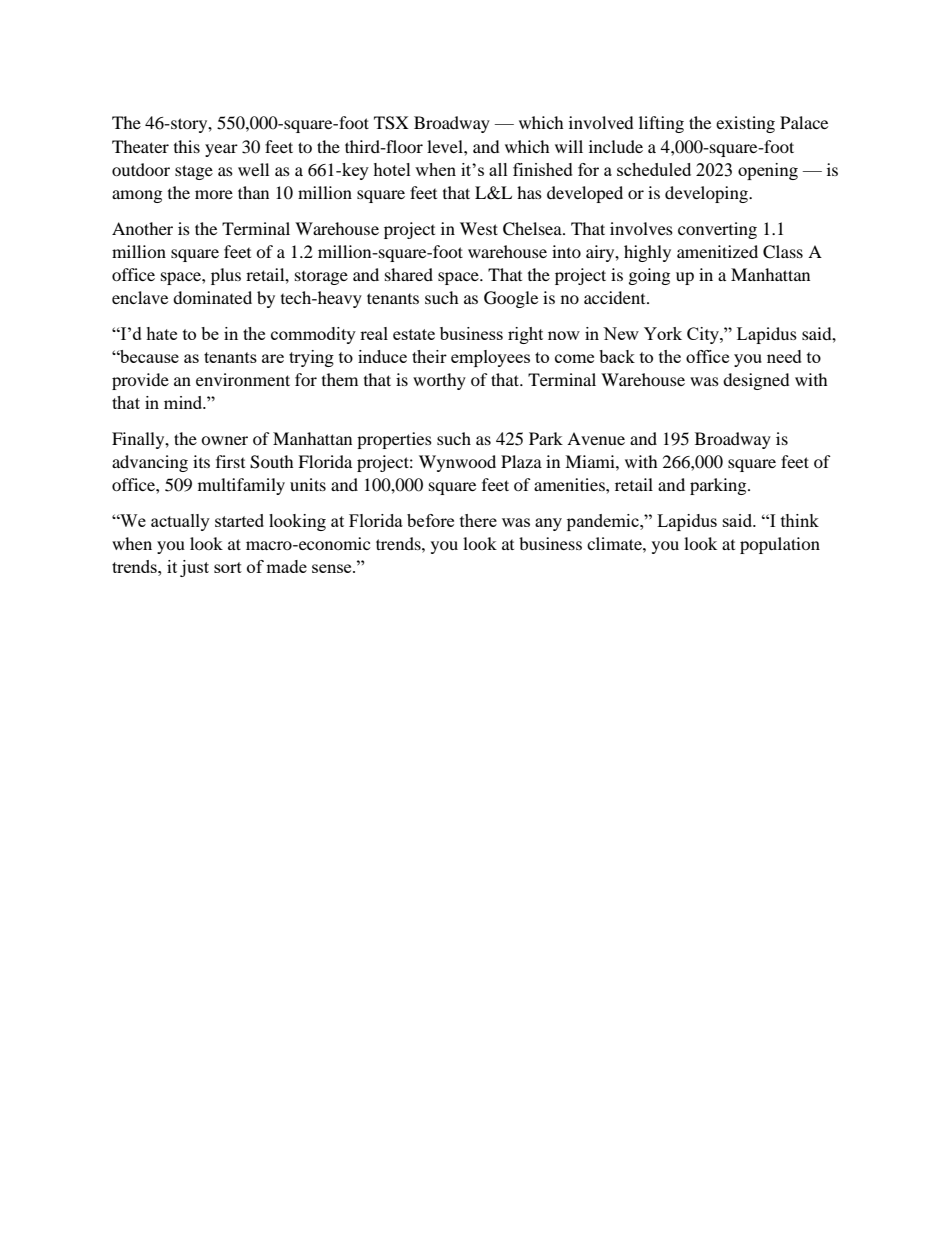 This screenshot has width=952, height=1233. What do you see at coordinates (446, 146) in the screenshot?
I see `level` at bounding box center [446, 146].
